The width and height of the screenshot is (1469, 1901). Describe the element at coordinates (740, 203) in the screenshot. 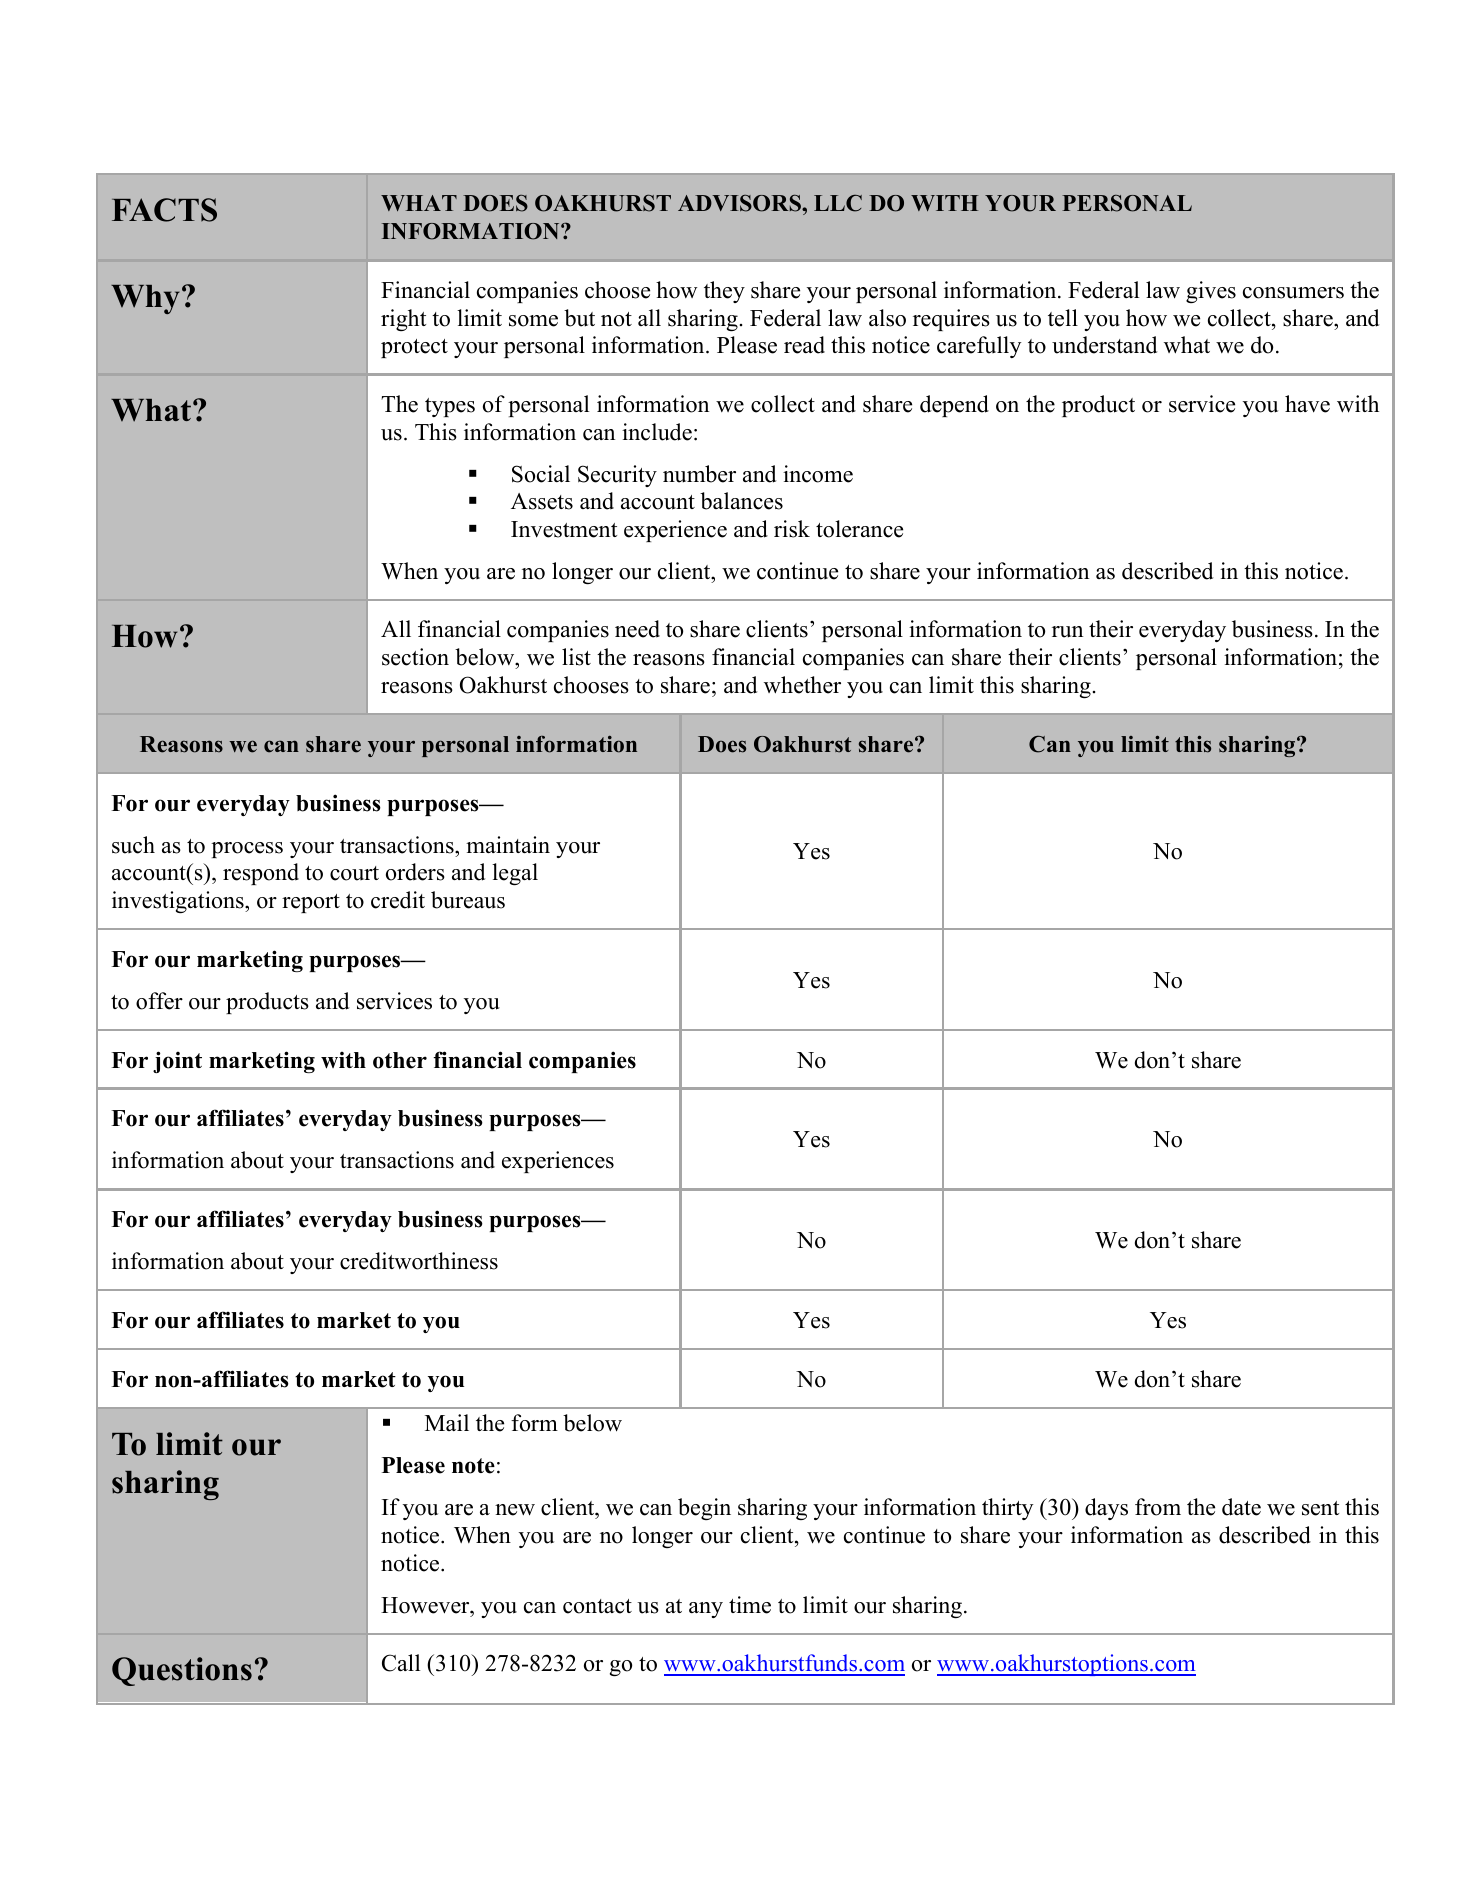

I see `ADVISORS` at that location.
